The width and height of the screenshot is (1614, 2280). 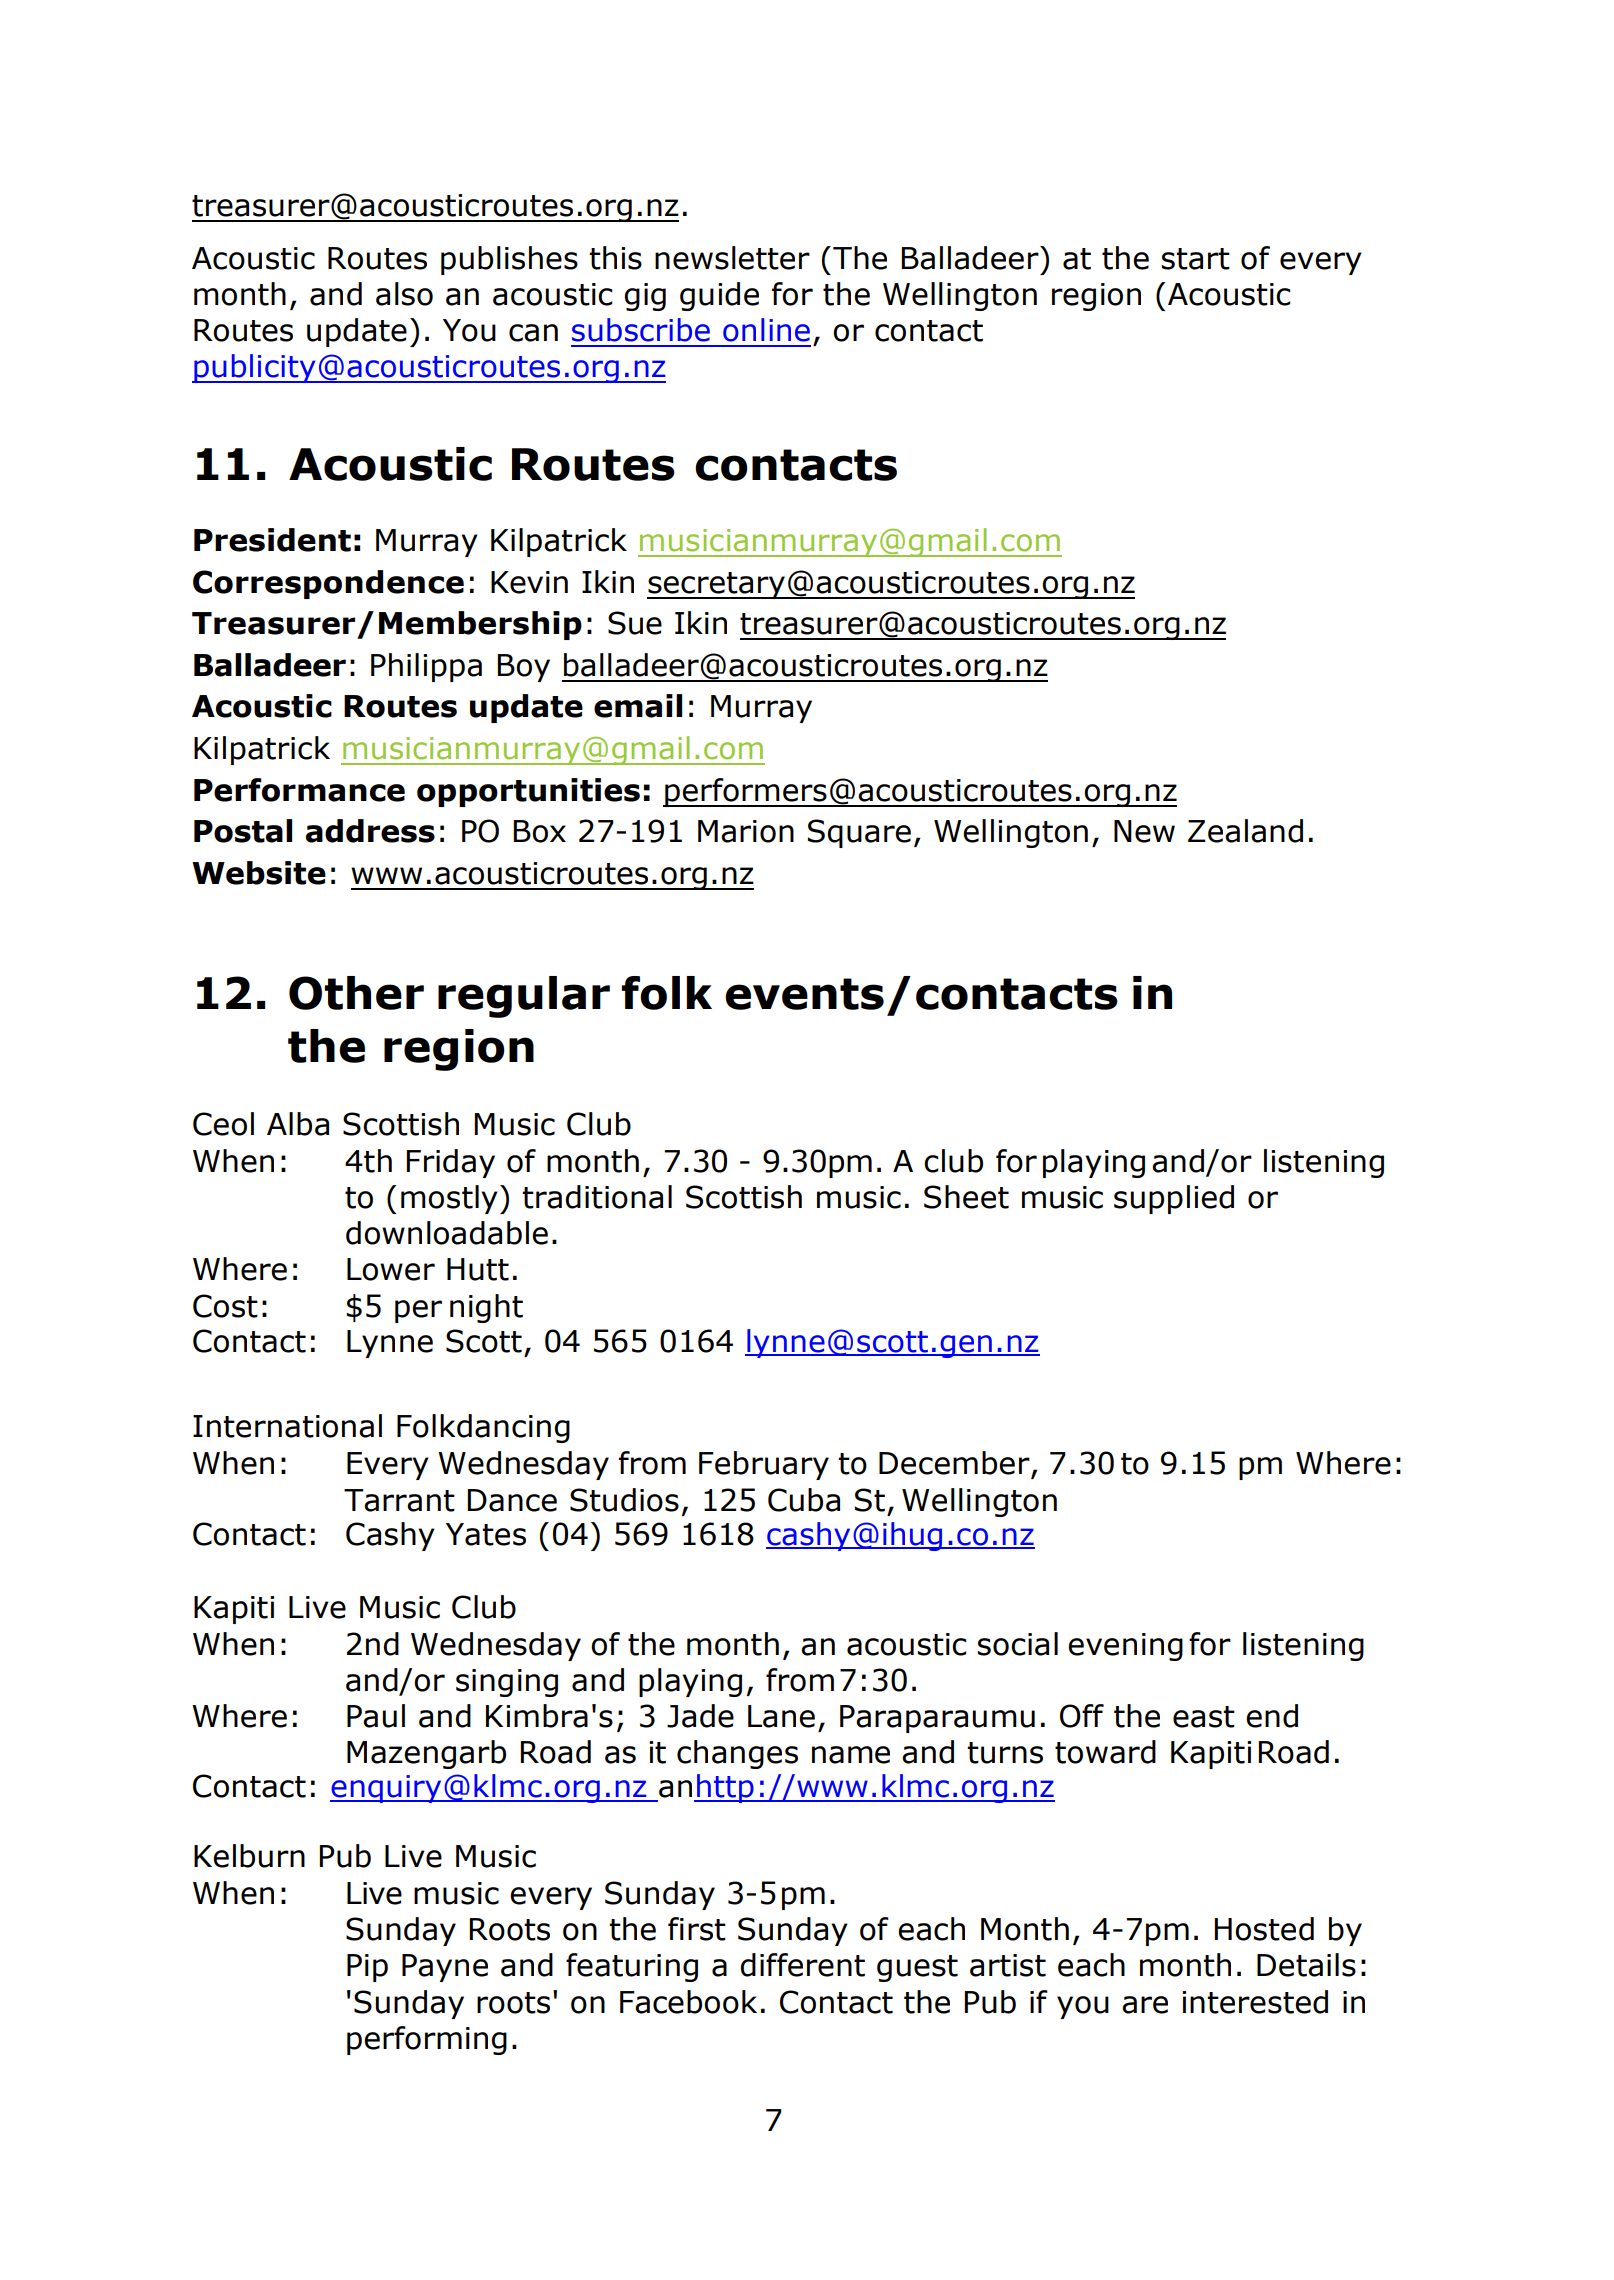 What do you see at coordinates (597, 1197) in the screenshot?
I see `traditional` at bounding box center [597, 1197].
